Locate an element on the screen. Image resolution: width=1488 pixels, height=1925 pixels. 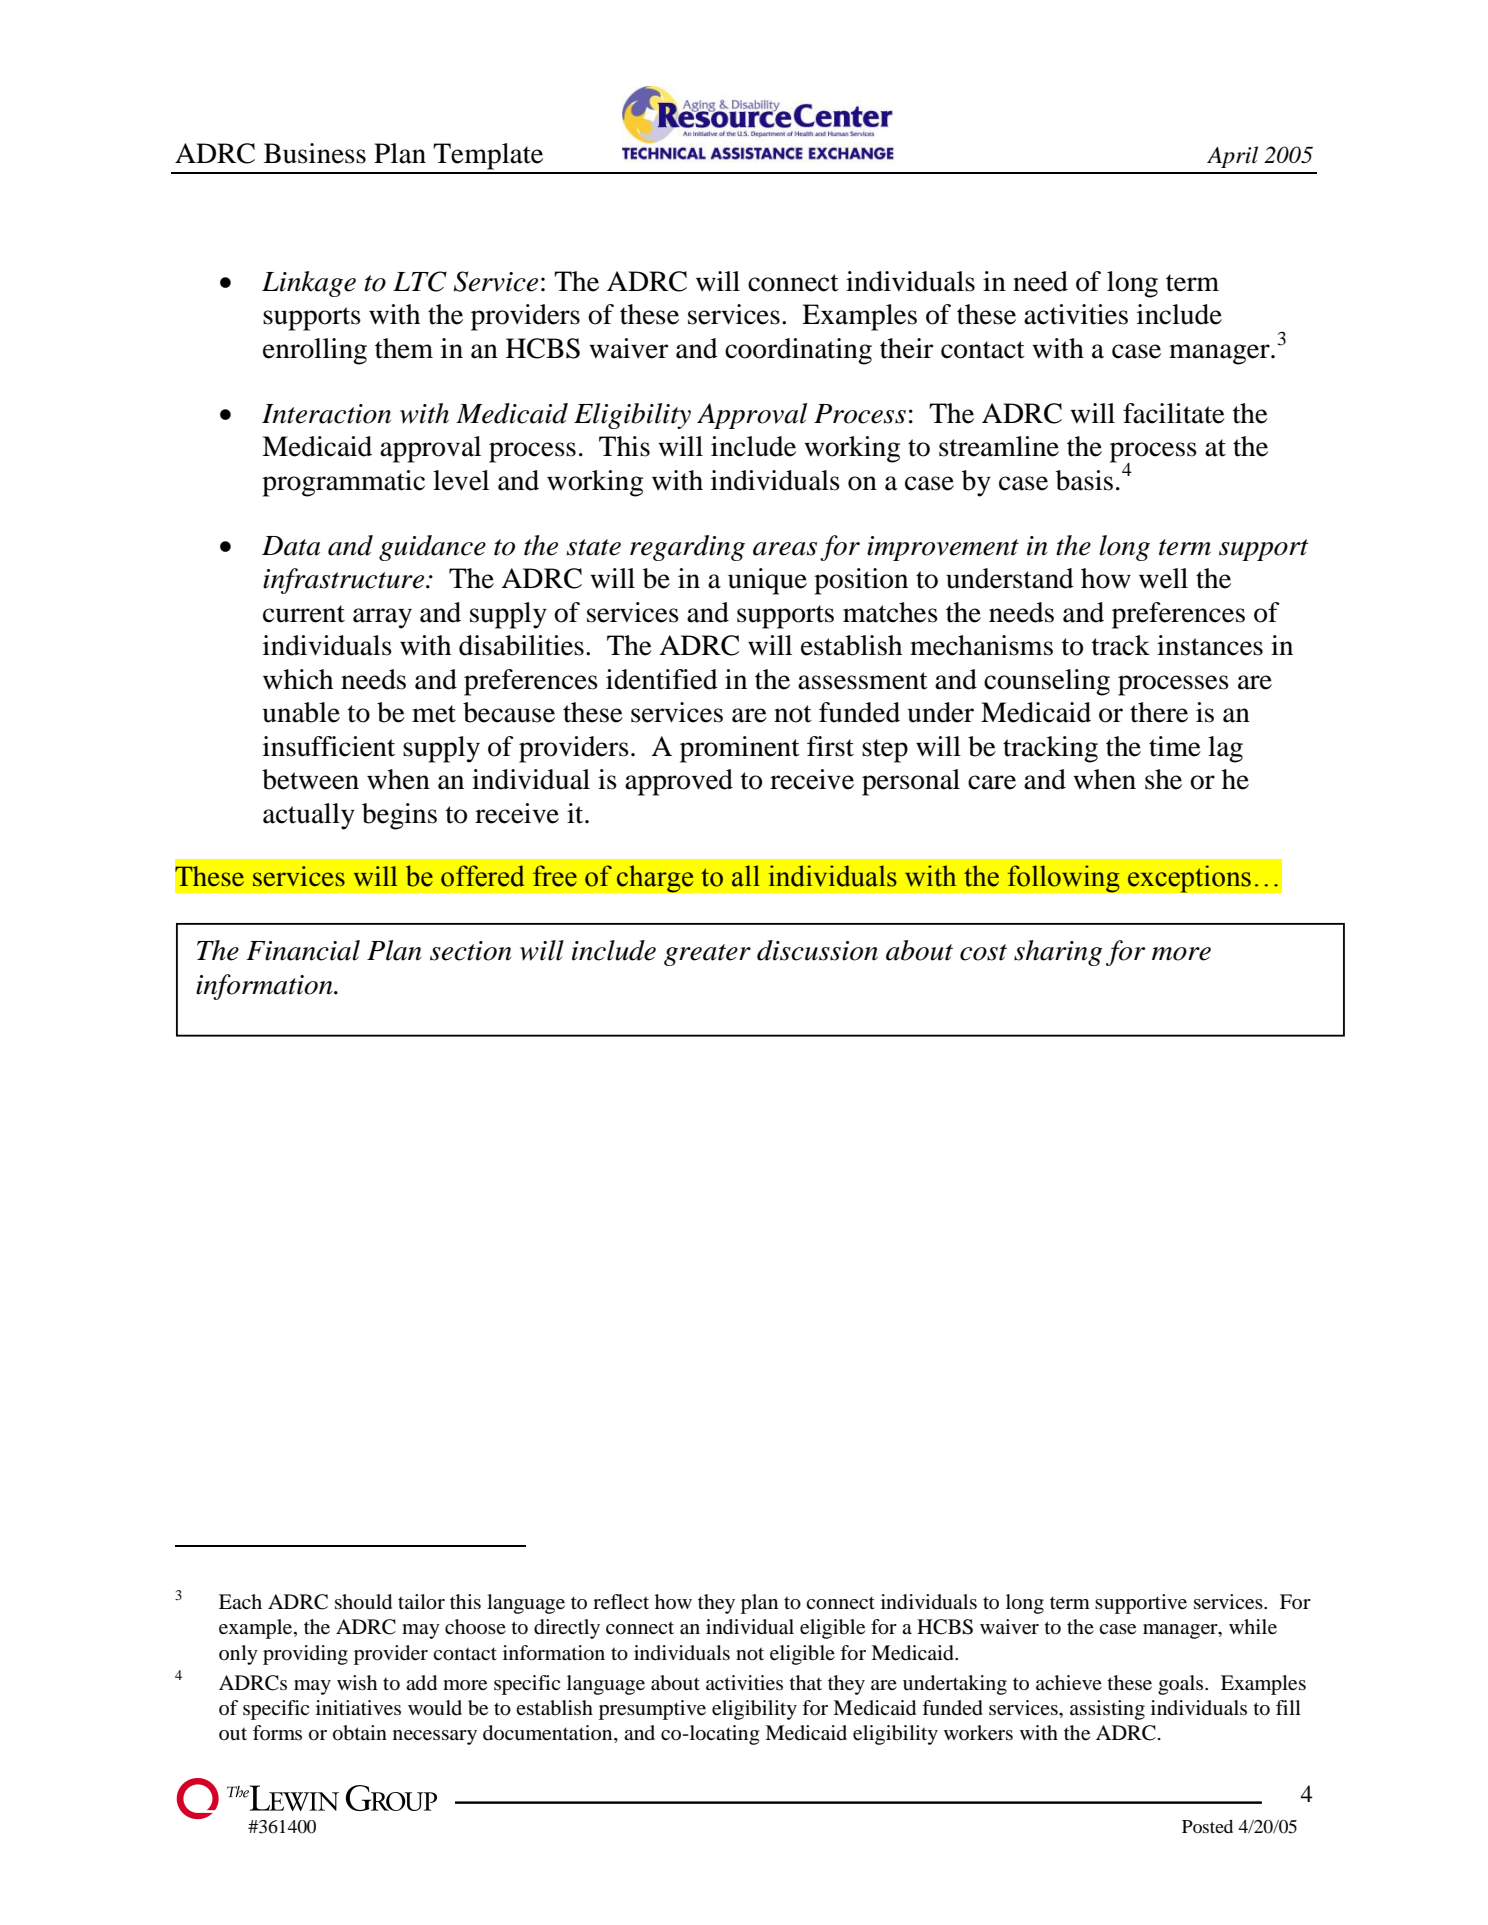
Financial is located at coordinates (303, 950).
